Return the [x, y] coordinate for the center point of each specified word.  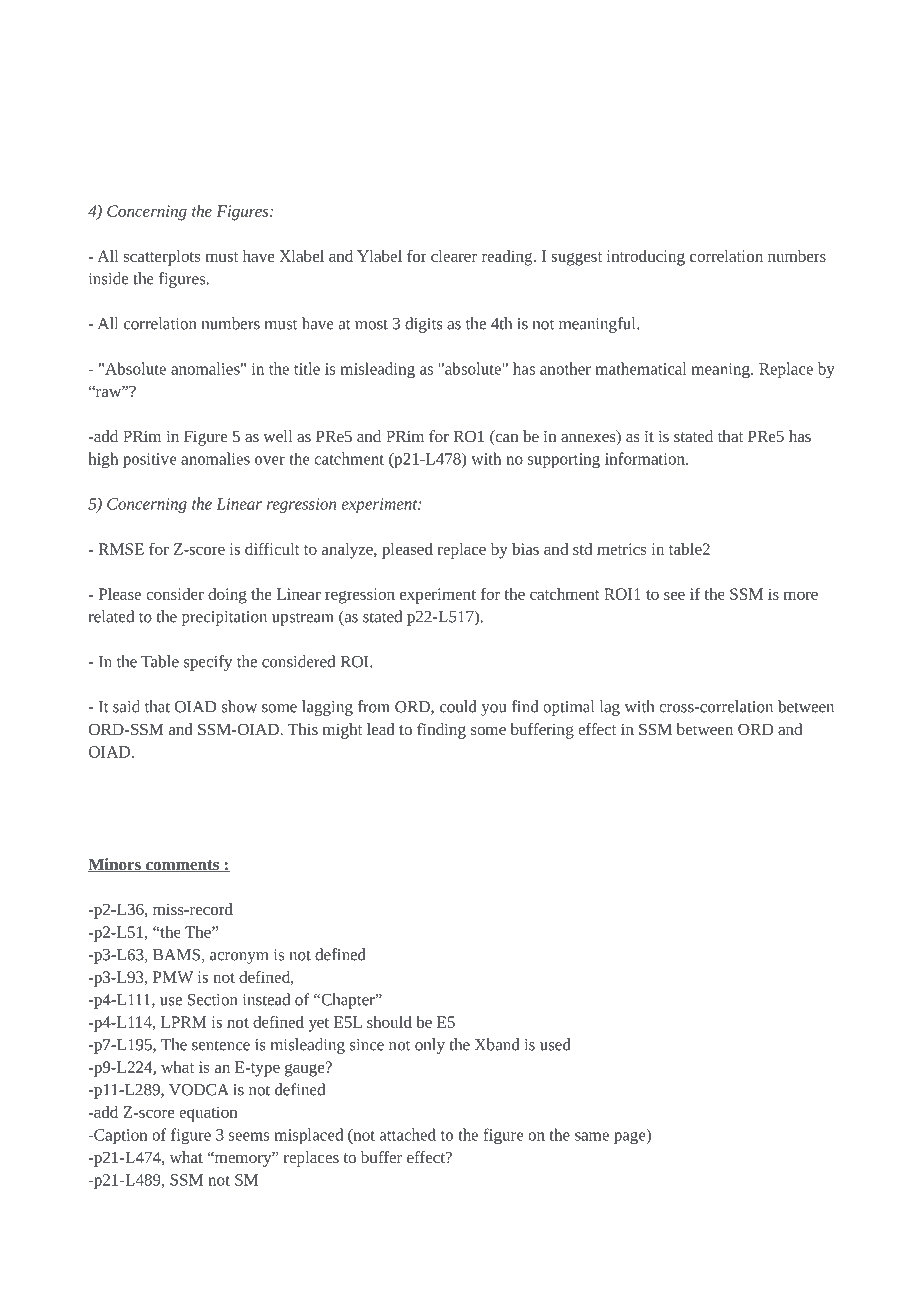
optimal [568, 708]
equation [208, 1114]
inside [108, 278]
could [458, 706]
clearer [454, 256]
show [239, 706]
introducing [646, 258]
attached [408, 1134]
